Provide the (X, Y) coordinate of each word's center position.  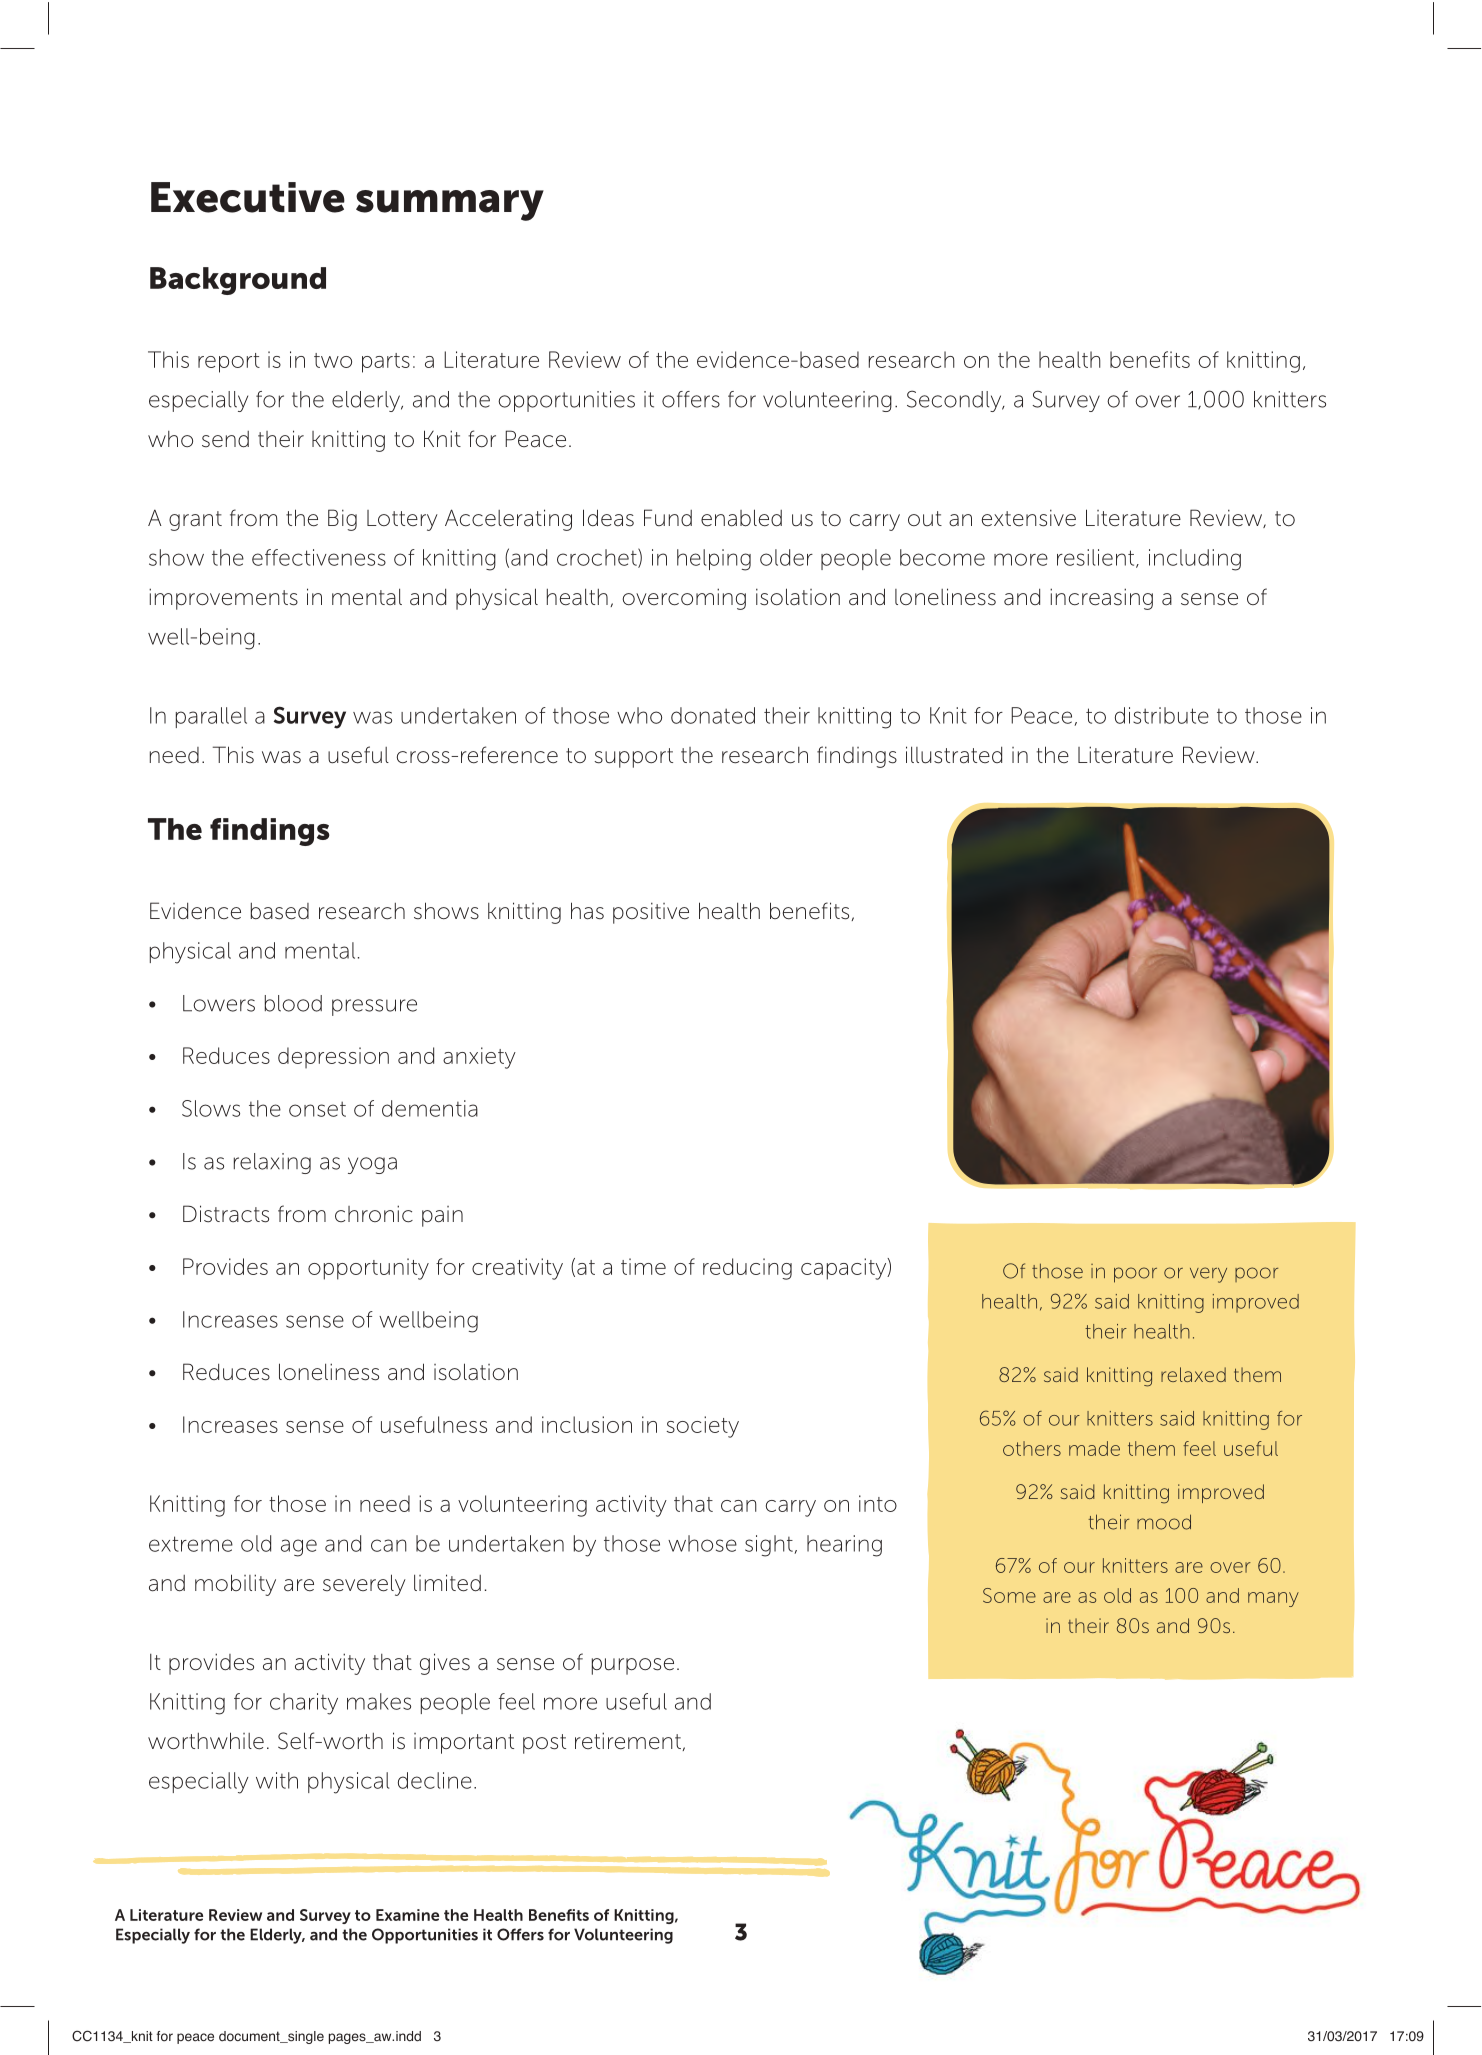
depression (333, 1057)
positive (651, 913)
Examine (407, 1915)
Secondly (955, 401)
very (1208, 1275)
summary (450, 205)
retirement (629, 1741)
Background (238, 281)
